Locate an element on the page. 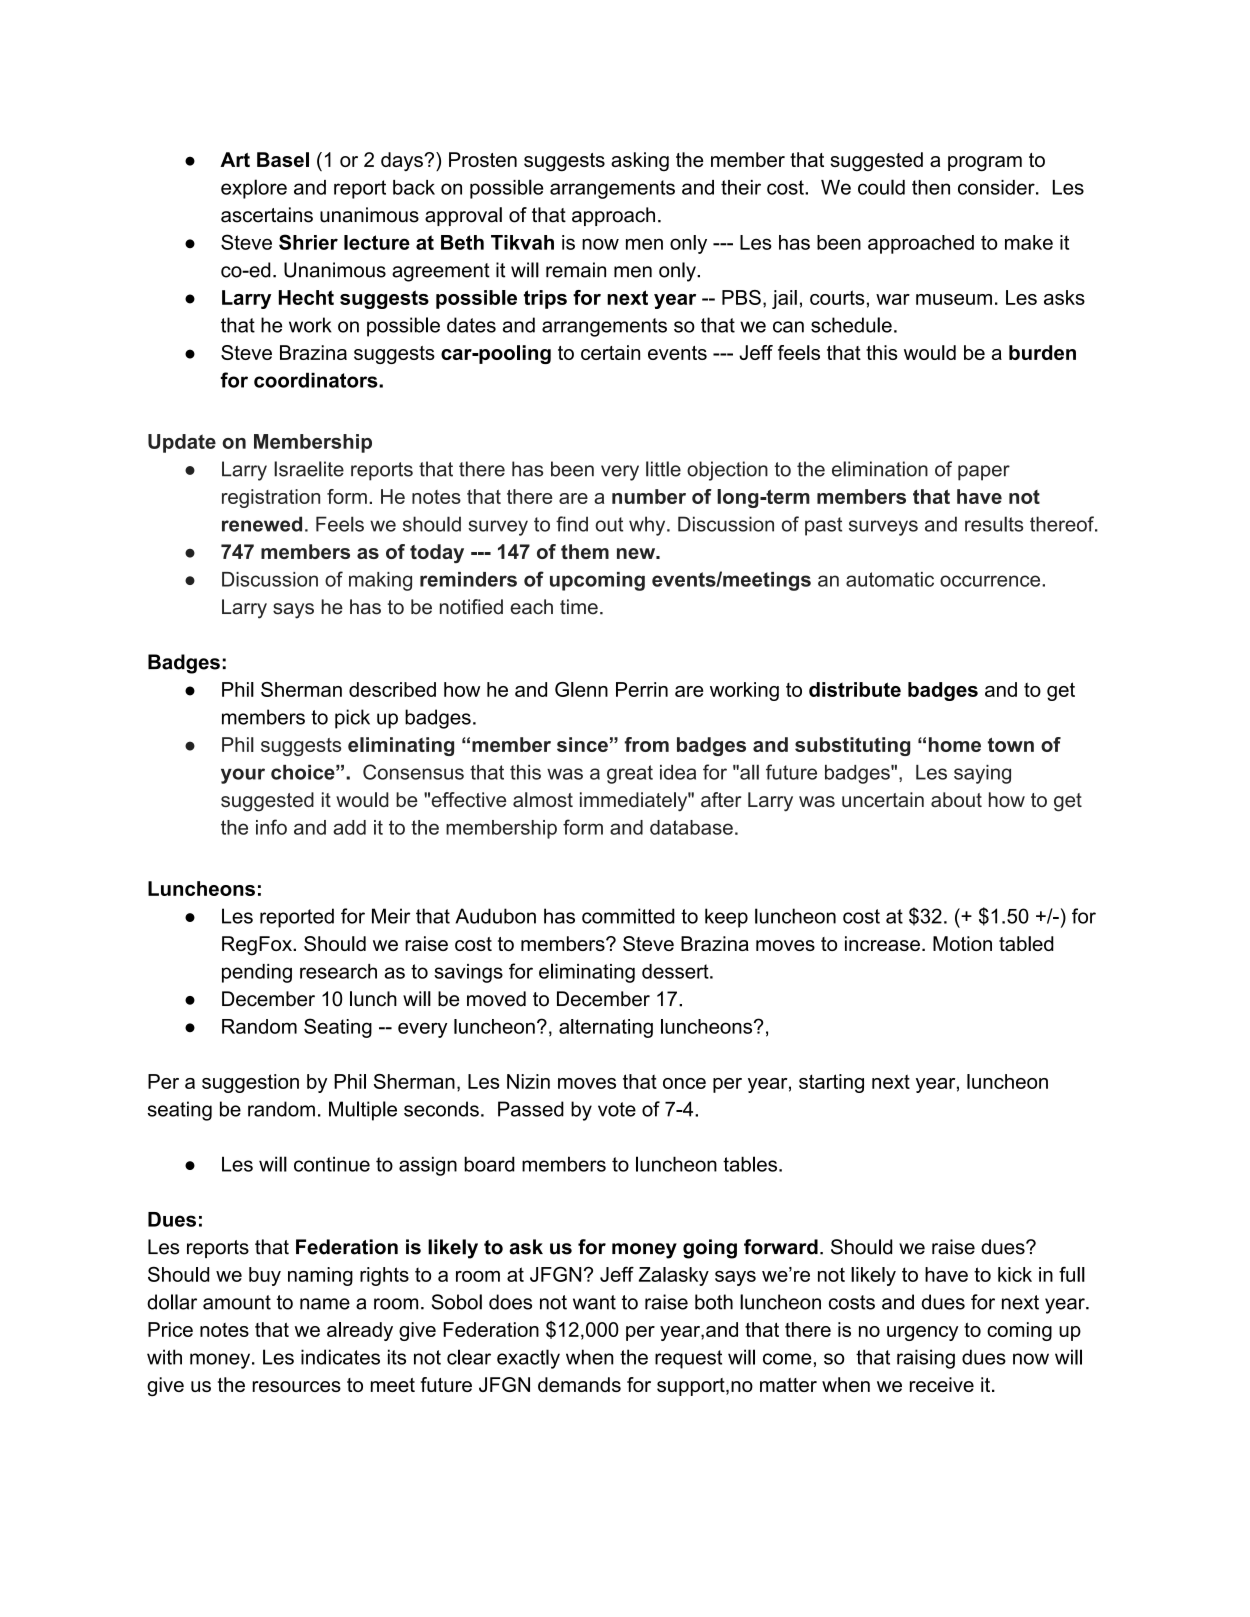 This image has width=1250, height=1617. asking is located at coordinates (640, 161).
